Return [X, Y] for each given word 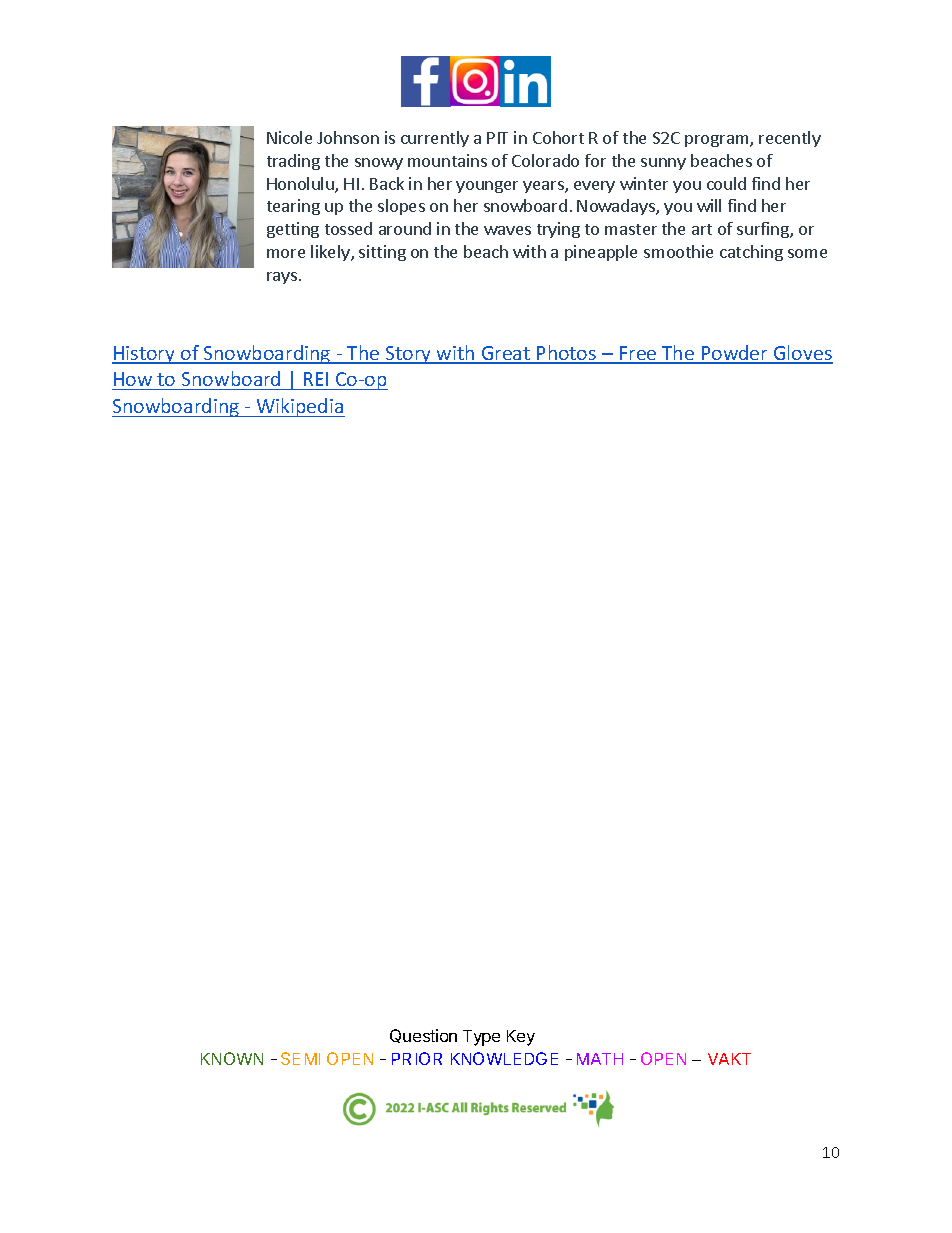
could [726, 183]
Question [423, 1036]
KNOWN [232, 1058]
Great [506, 354]
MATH [600, 1059]
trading [293, 162]
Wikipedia [300, 407]
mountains [447, 160]
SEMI [300, 1058]
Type [481, 1038]
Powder [735, 354]
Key [521, 1038]
